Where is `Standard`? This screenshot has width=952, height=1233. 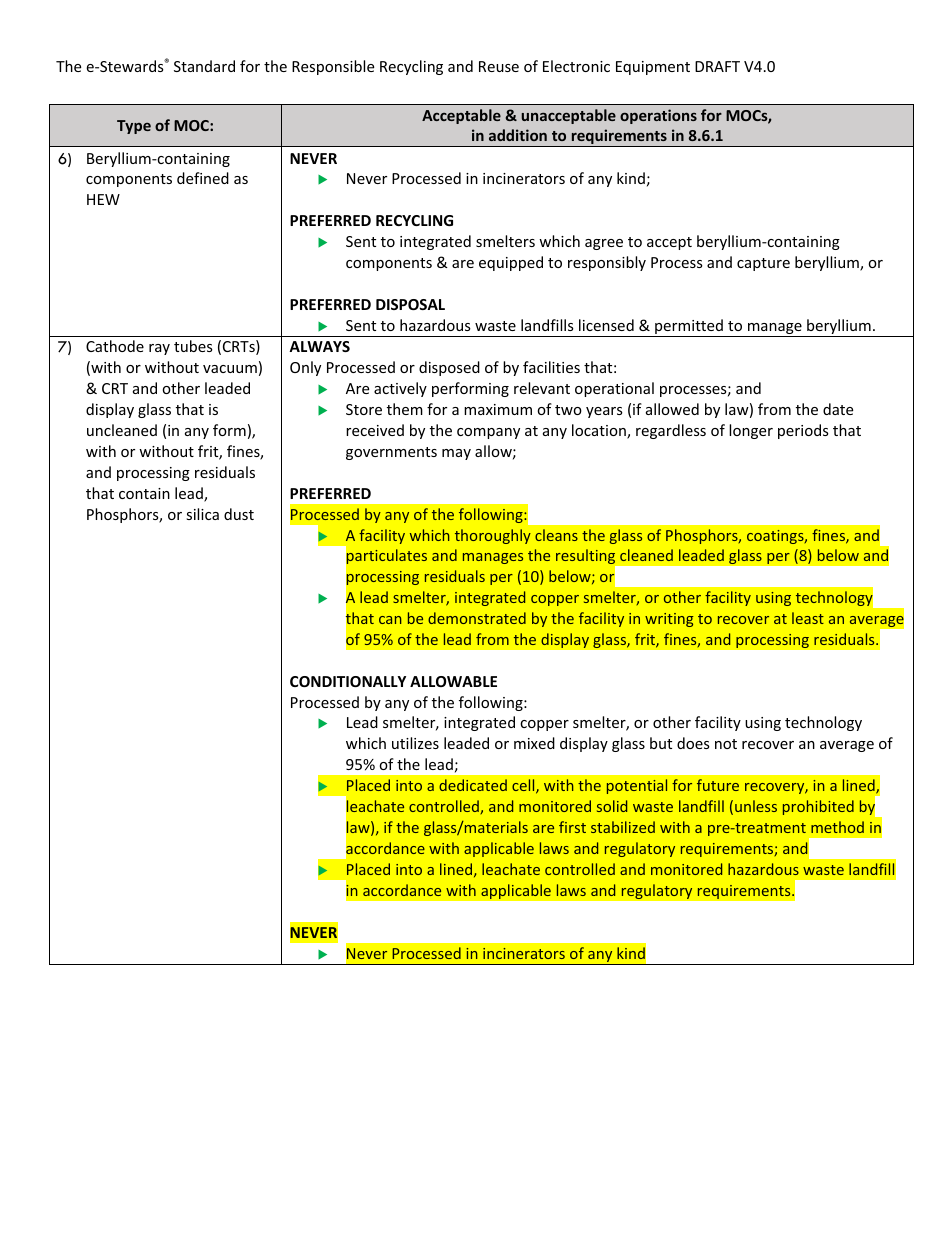
Standard is located at coordinates (204, 66).
